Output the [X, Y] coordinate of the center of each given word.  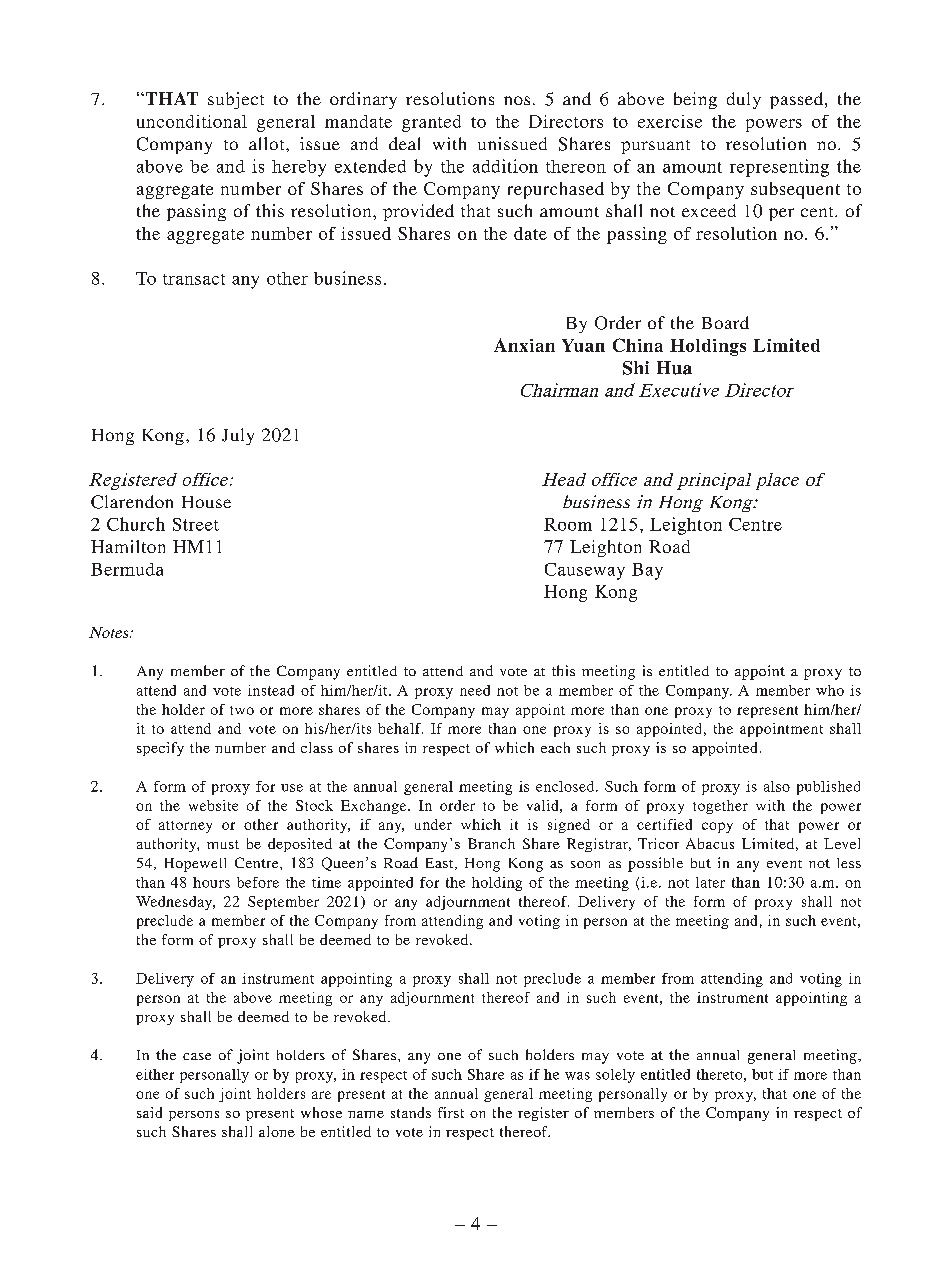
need [475, 690]
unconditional [192, 121]
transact [194, 279]
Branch [491, 843]
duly [744, 100]
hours [211, 882]
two [242, 710]
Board [725, 322]
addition [505, 166]
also [777, 786]
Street [196, 524]
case [197, 1056]
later [710, 882]
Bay [647, 571]
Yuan [583, 345]
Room [568, 524]
